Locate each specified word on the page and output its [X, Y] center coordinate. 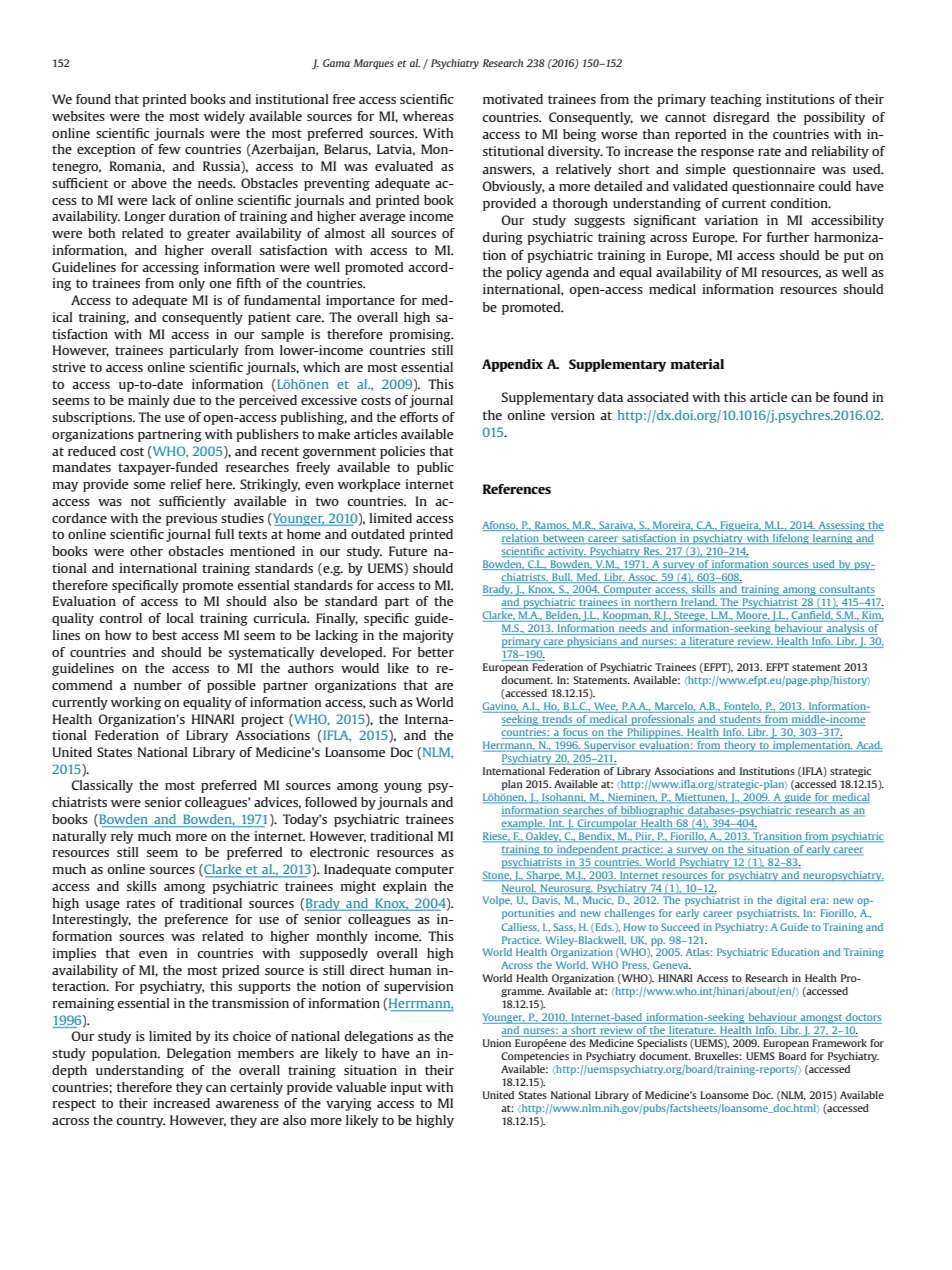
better [436, 652]
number [158, 685]
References [517, 489]
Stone [497, 876]
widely [224, 117]
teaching [736, 100]
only [192, 284]
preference [196, 920]
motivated [513, 99]
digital [791, 901]
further [788, 237]
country [141, 1122]
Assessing [841, 526]
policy [524, 273]
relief [186, 484]
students [740, 720]
